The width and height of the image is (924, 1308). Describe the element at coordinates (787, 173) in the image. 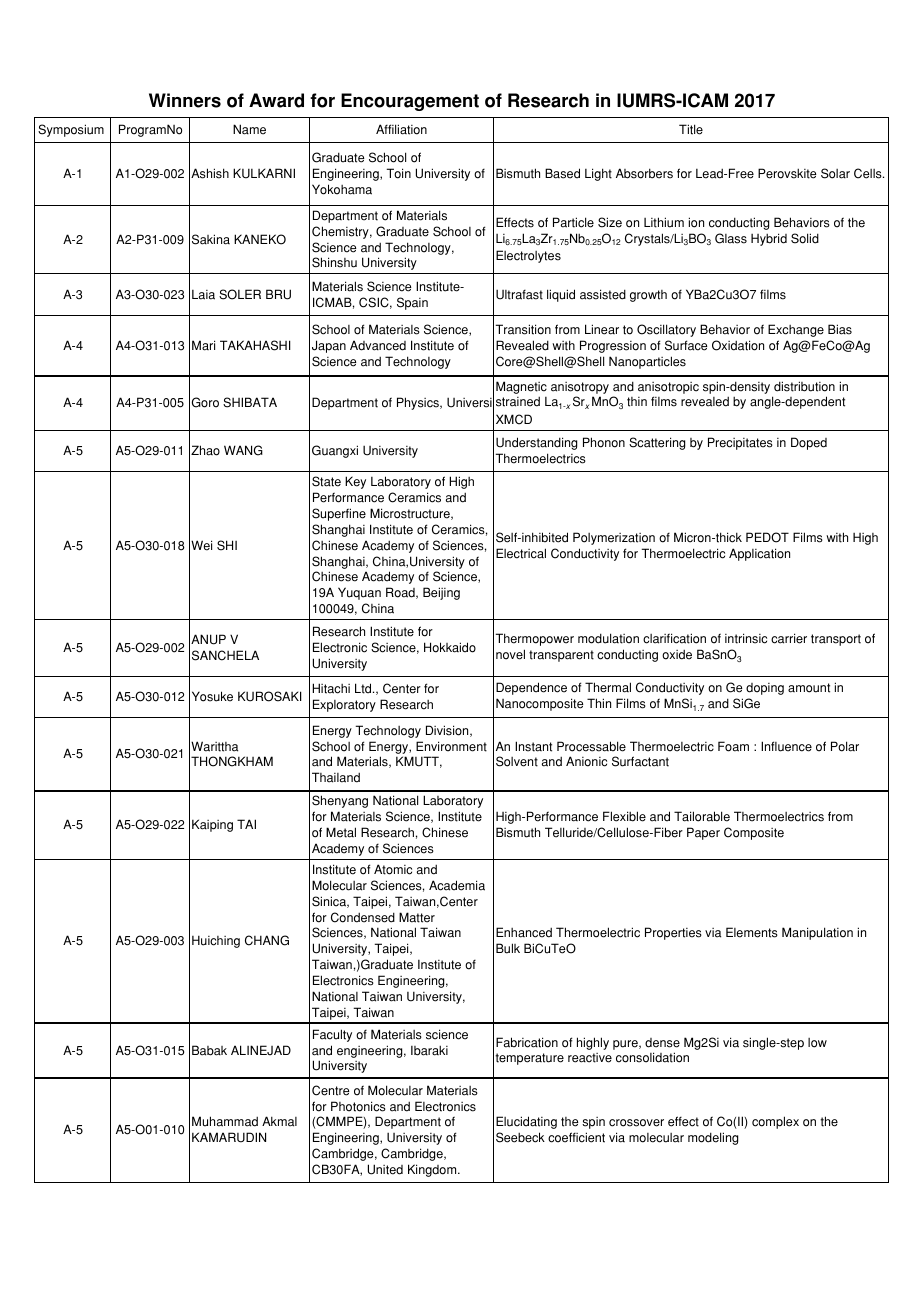

I see `Perovskite` at that location.
